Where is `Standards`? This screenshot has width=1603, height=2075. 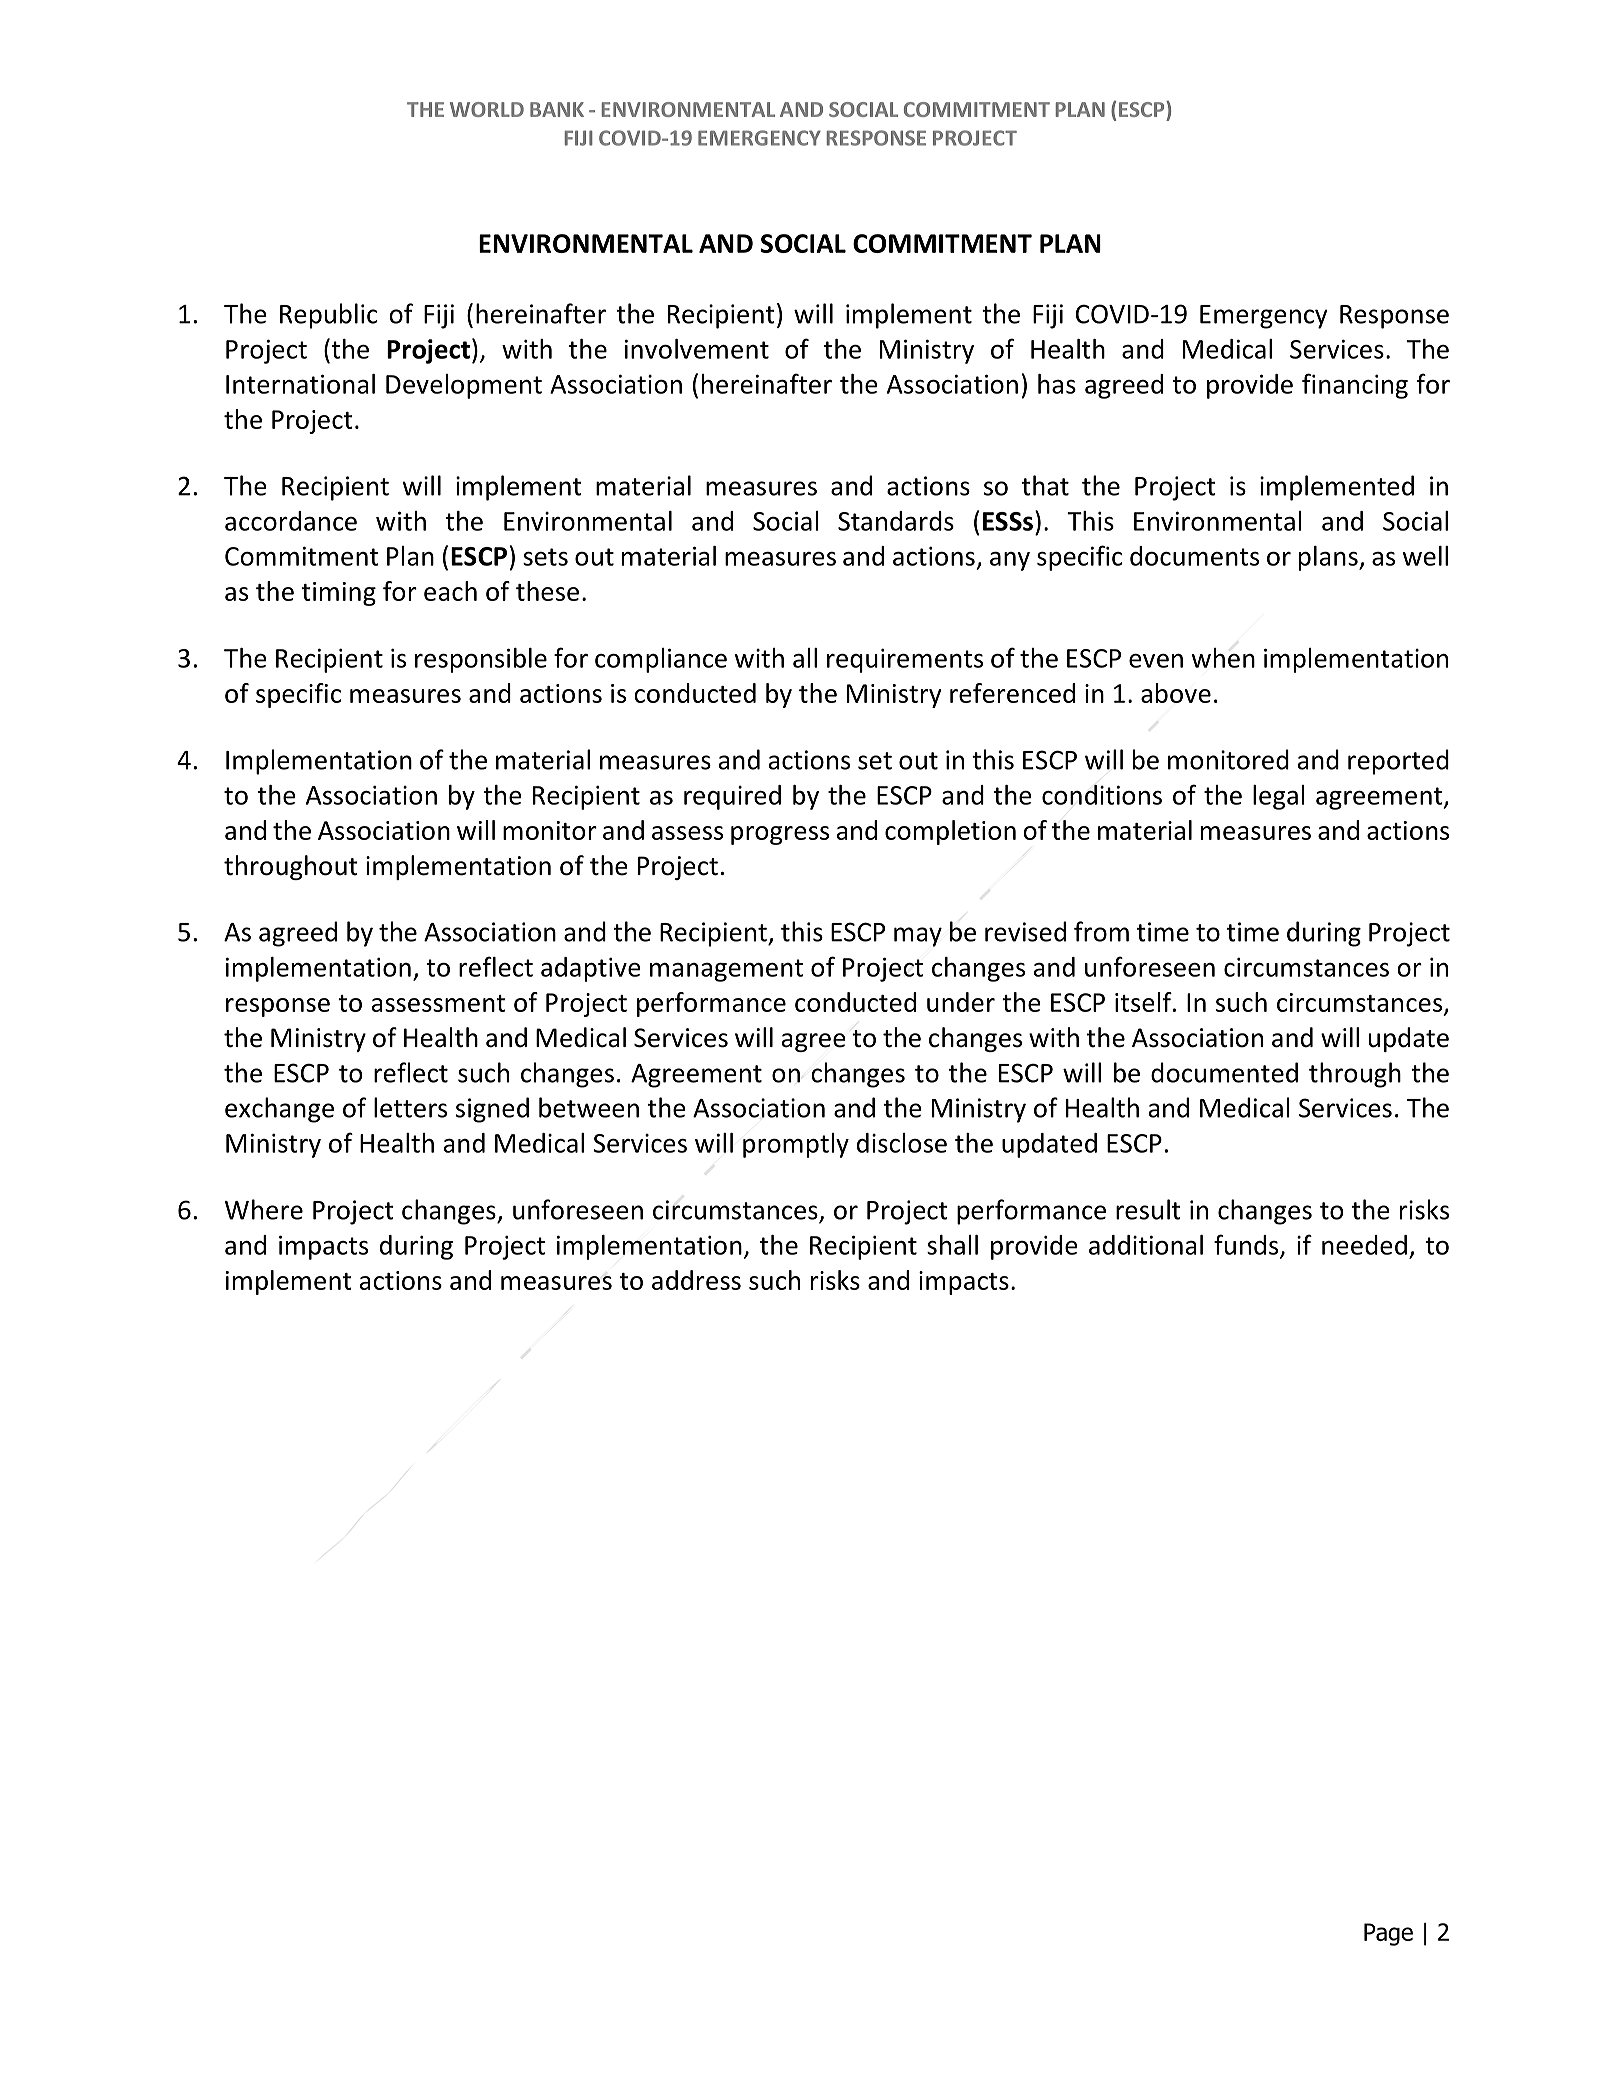
Standards is located at coordinates (896, 521).
